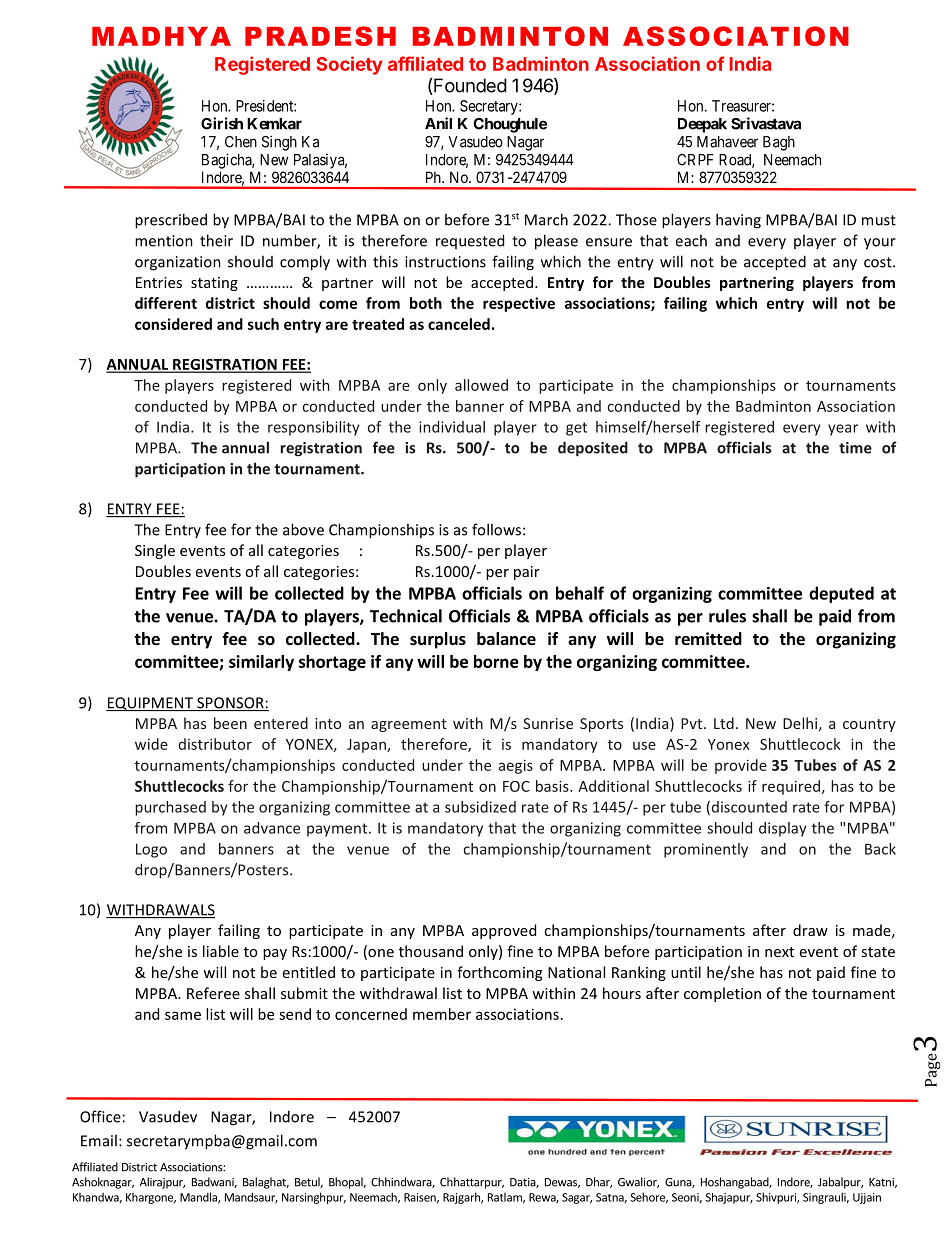 This screenshot has height=1233, width=952. Describe the element at coordinates (155, 551) in the screenshot. I see `Single` at that location.
